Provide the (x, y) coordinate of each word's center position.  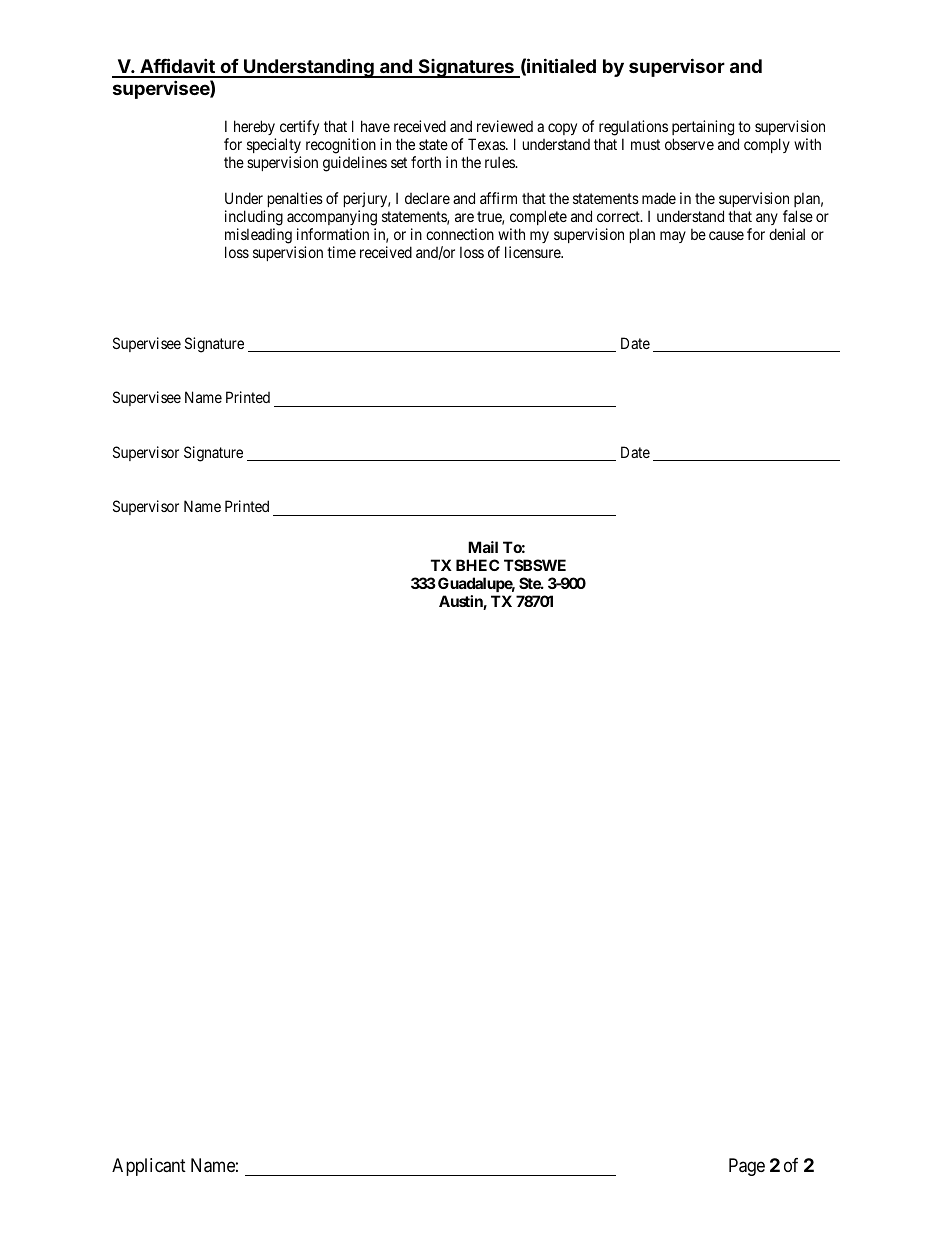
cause (726, 235)
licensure (534, 252)
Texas (487, 144)
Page (747, 1167)
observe (689, 144)
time (341, 252)
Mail (483, 547)
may (673, 237)
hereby (254, 127)
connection (460, 234)
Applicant (149, 1167)
